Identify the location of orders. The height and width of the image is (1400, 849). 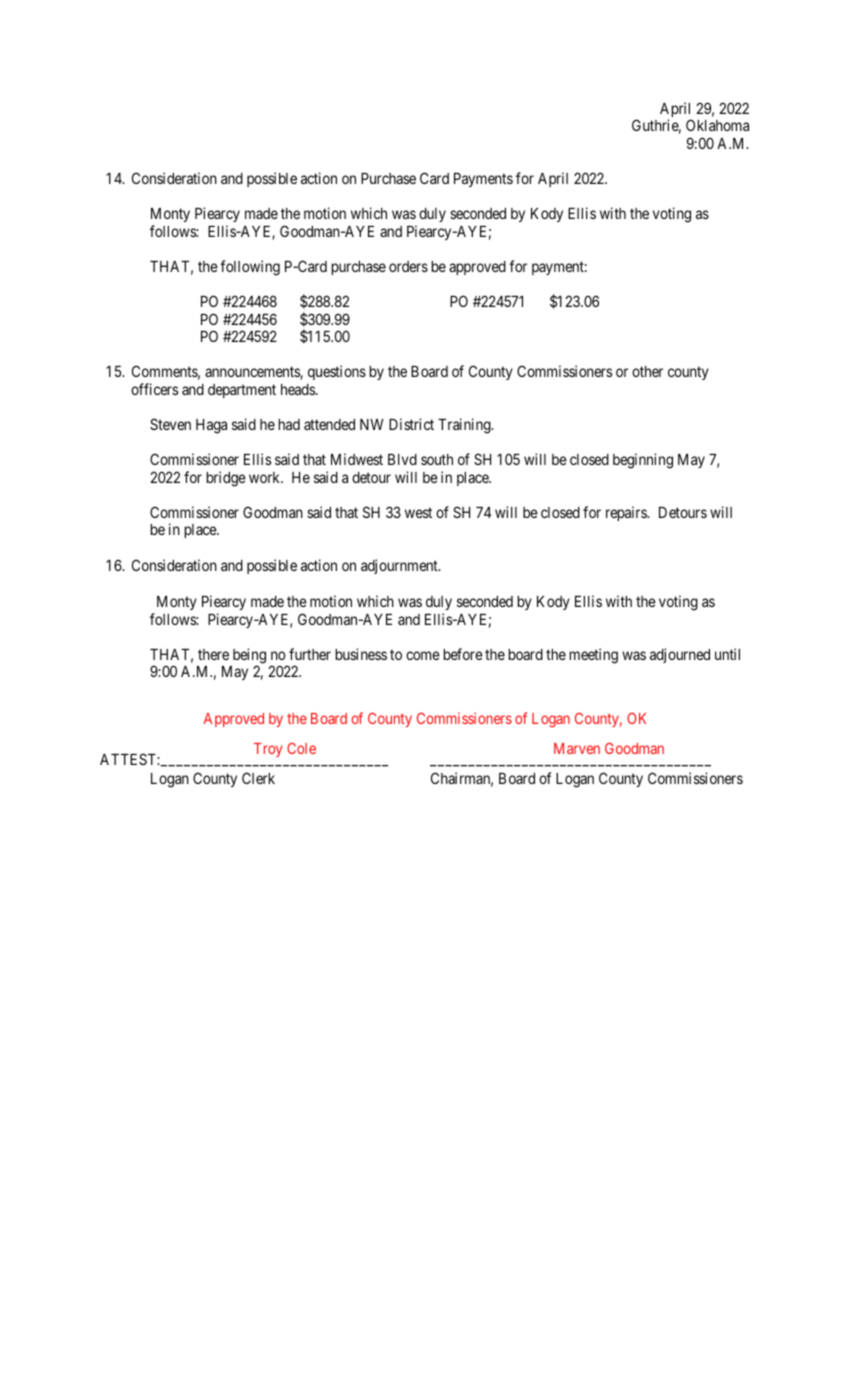
(408, 266).
